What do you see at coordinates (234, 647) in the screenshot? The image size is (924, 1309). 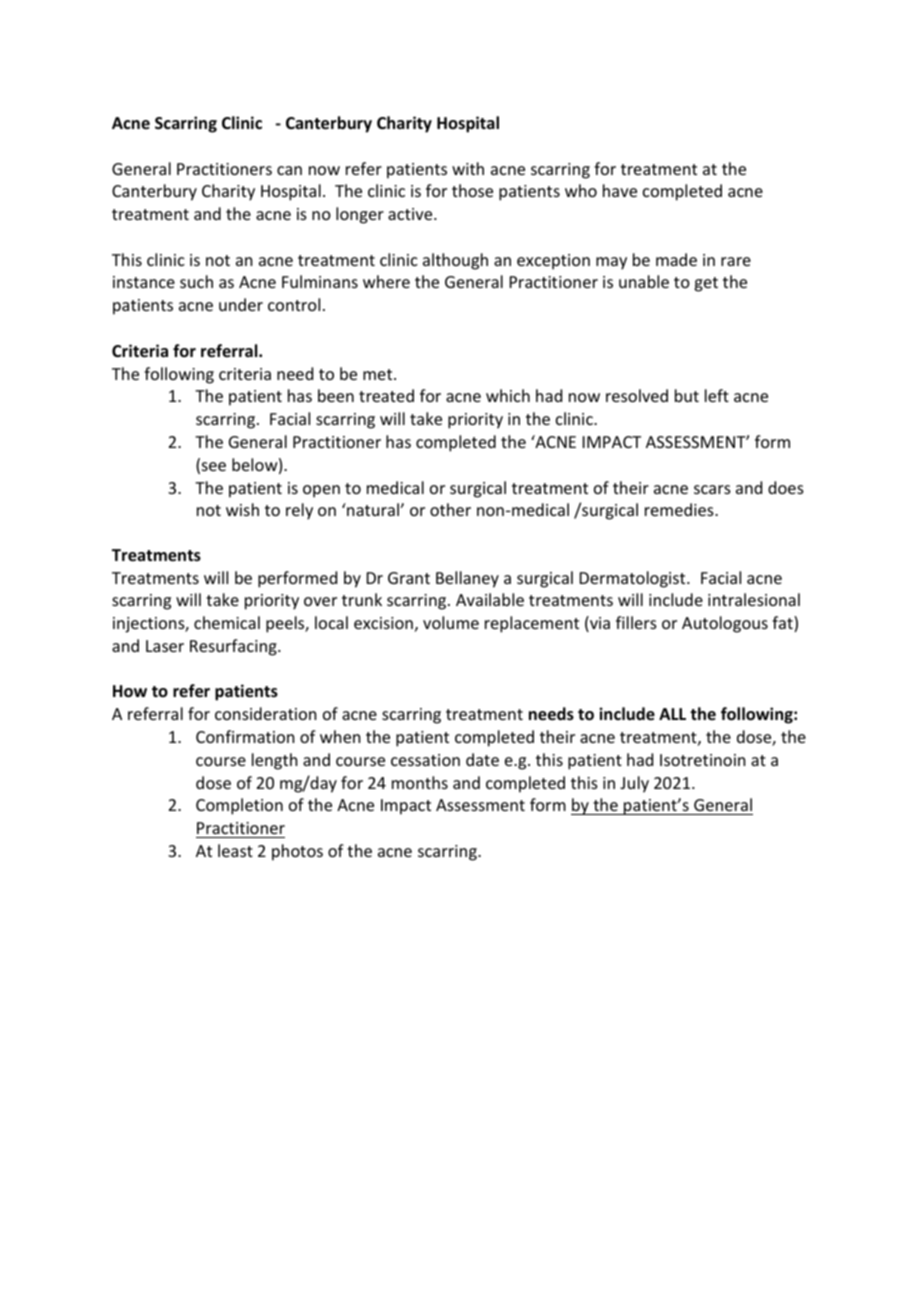 I see `Resurfacing` at bounding box center [234, 647].
